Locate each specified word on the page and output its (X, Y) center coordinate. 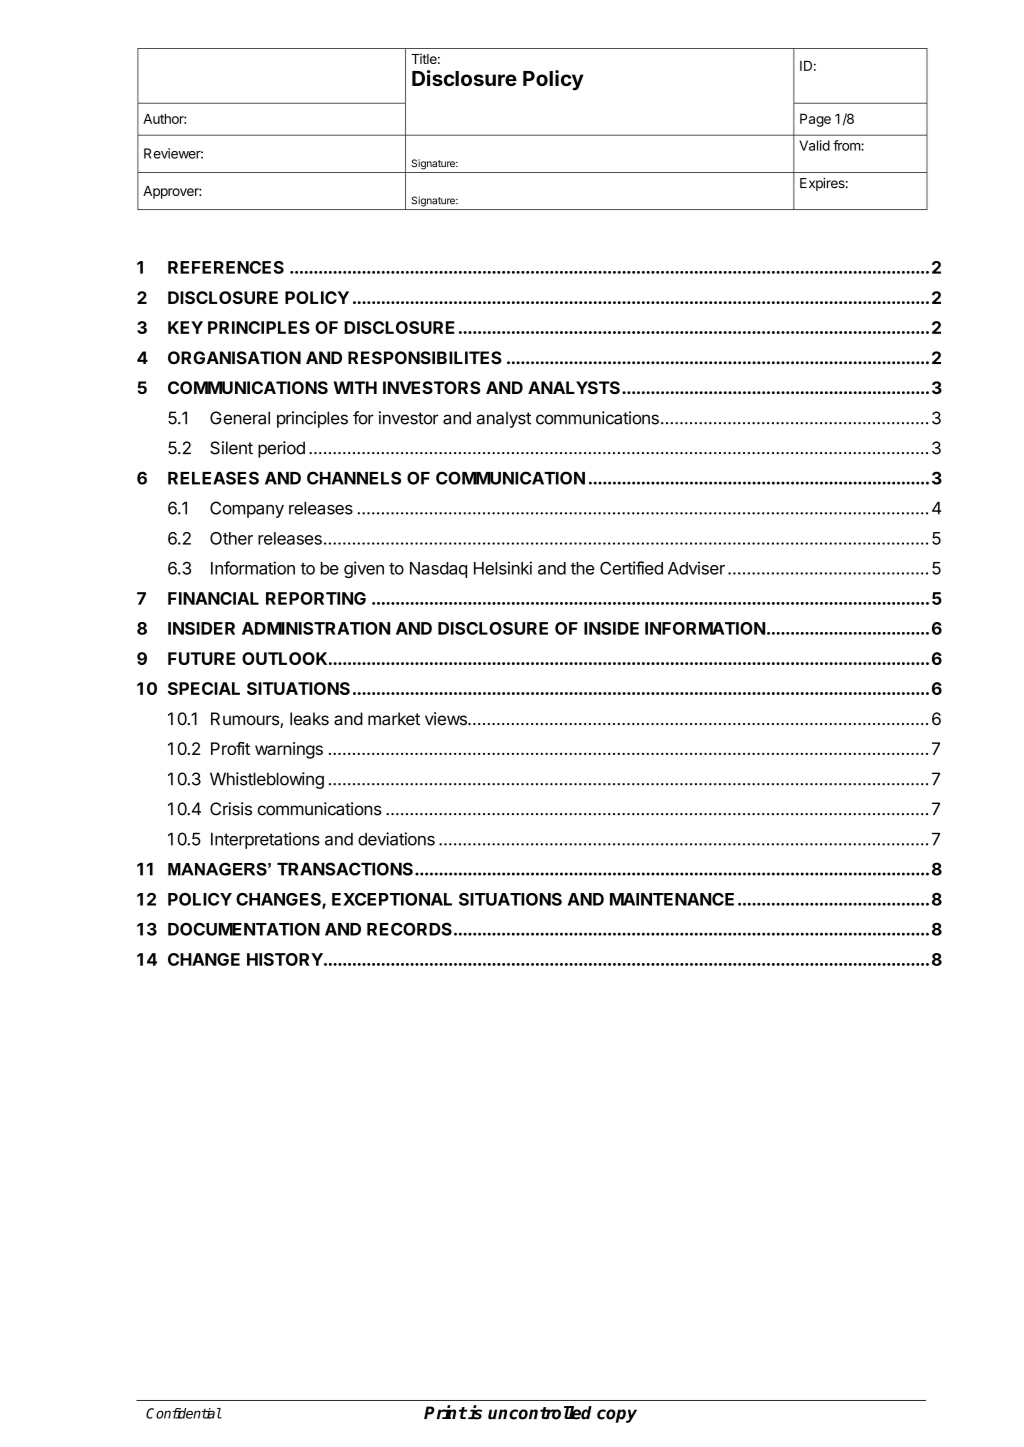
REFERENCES (226, 267)
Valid (814, 145)
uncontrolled (540, 1413)
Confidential (184, 1413)
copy (617, 1416)
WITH (355, 387)
